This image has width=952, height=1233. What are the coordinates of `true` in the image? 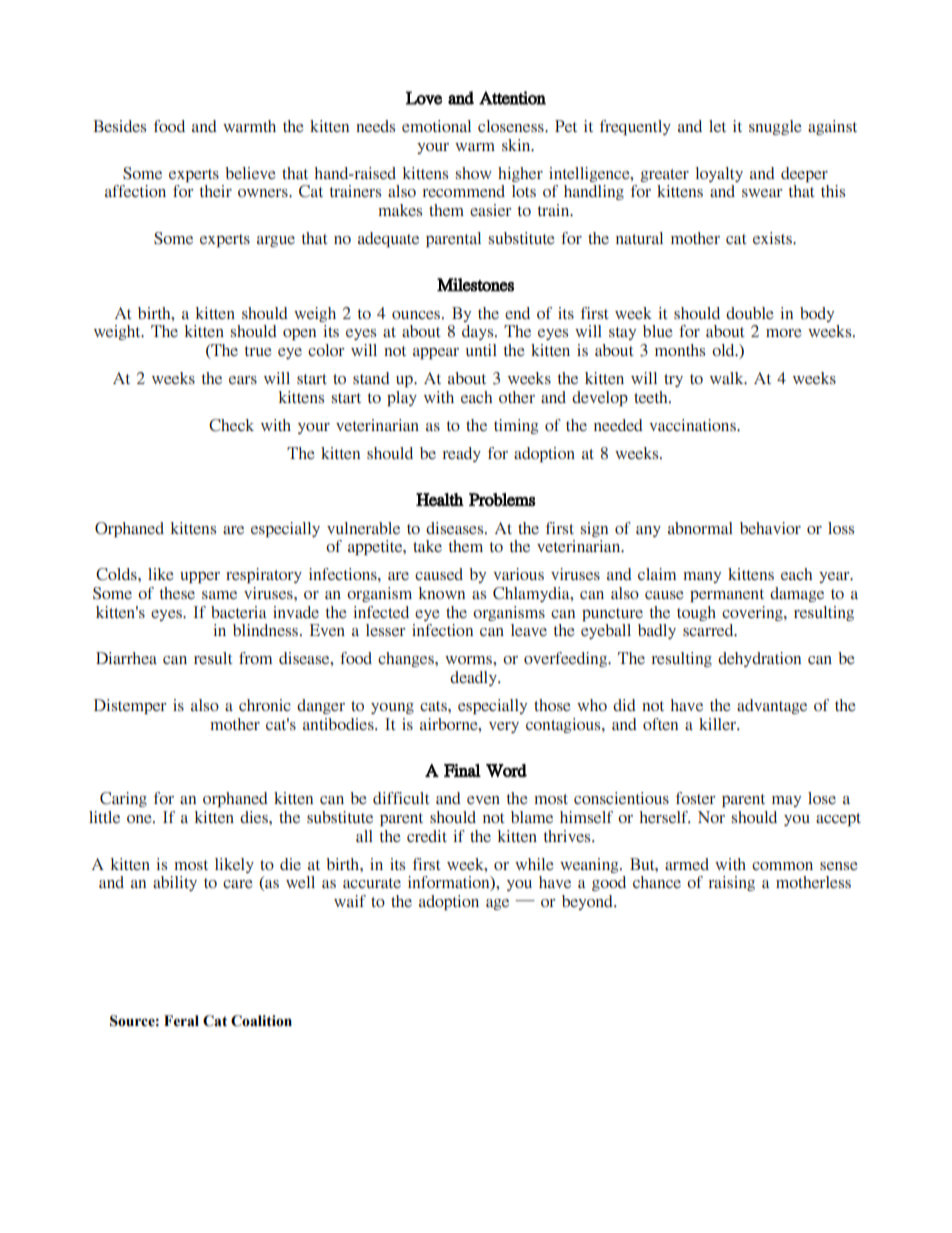 It's located at (258, 351).
